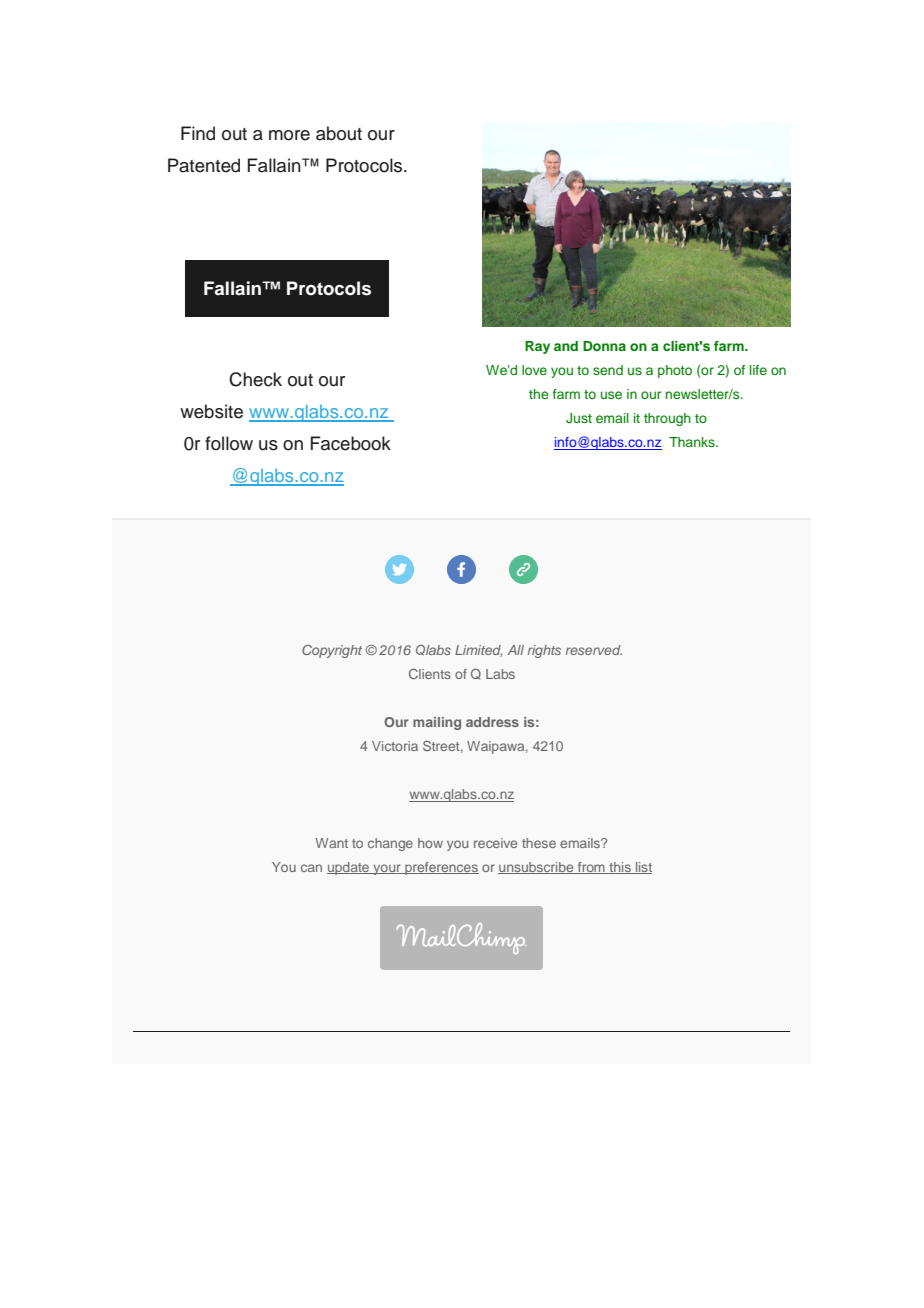 The width and height of the screenshot is (924, 1308). What do you see at coordinates (339, 133) in the screenshot?
I see `about` at bounding box center [339, 133].
